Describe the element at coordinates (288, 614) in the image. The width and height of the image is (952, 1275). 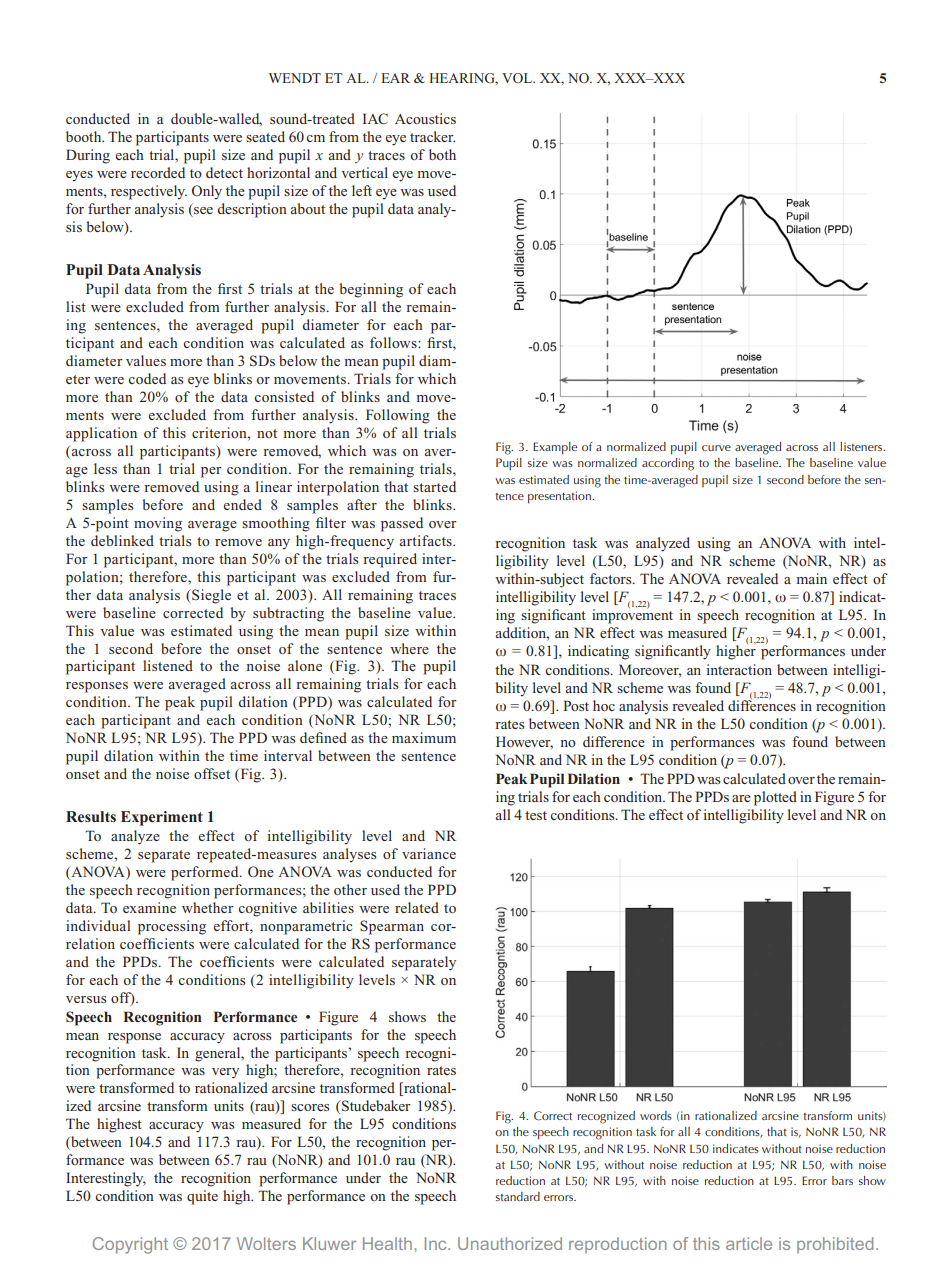
I see `subtracting` at that location.
